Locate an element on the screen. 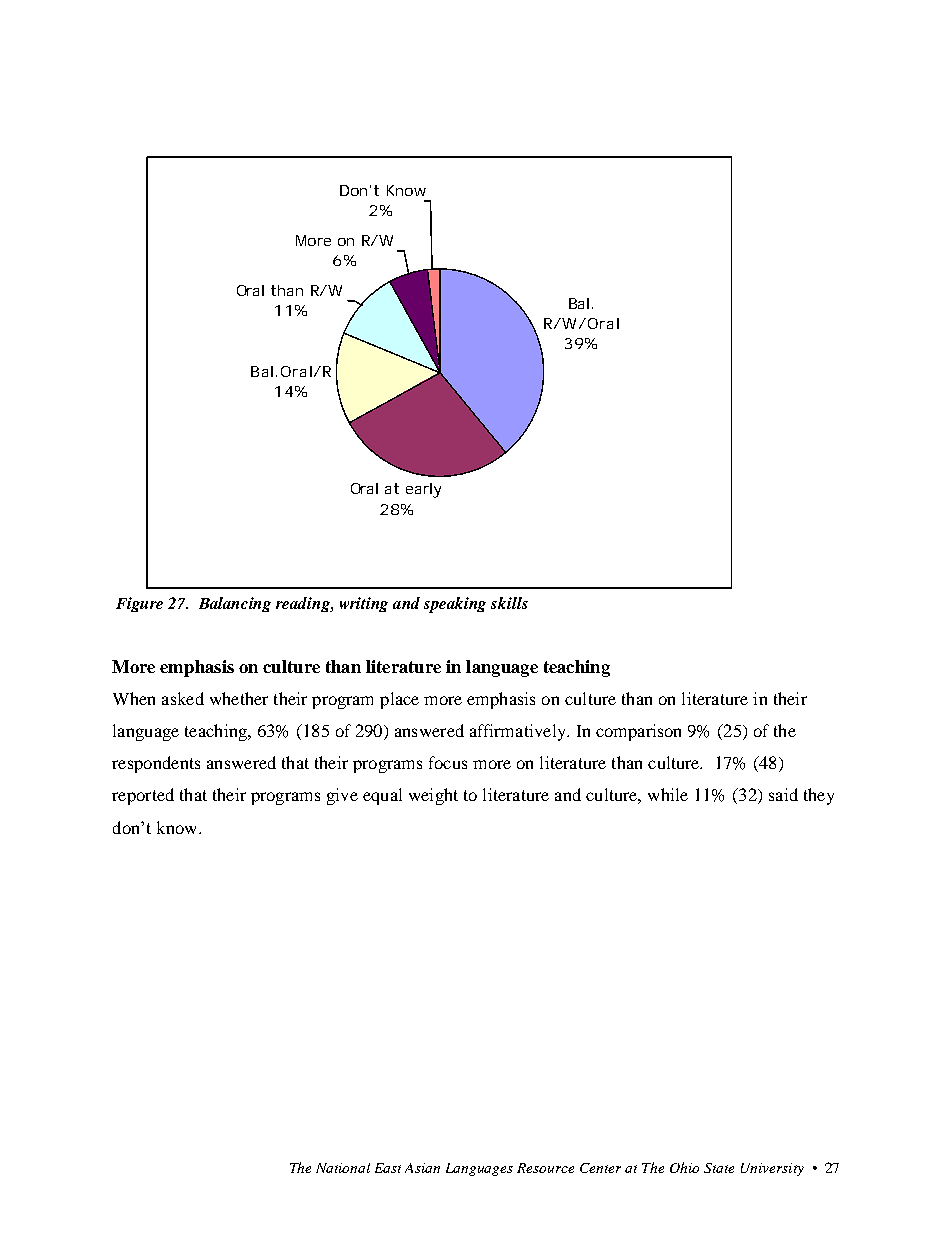 The image size is (952, 1233). affirmatively is located at coordinates (519, 732).
